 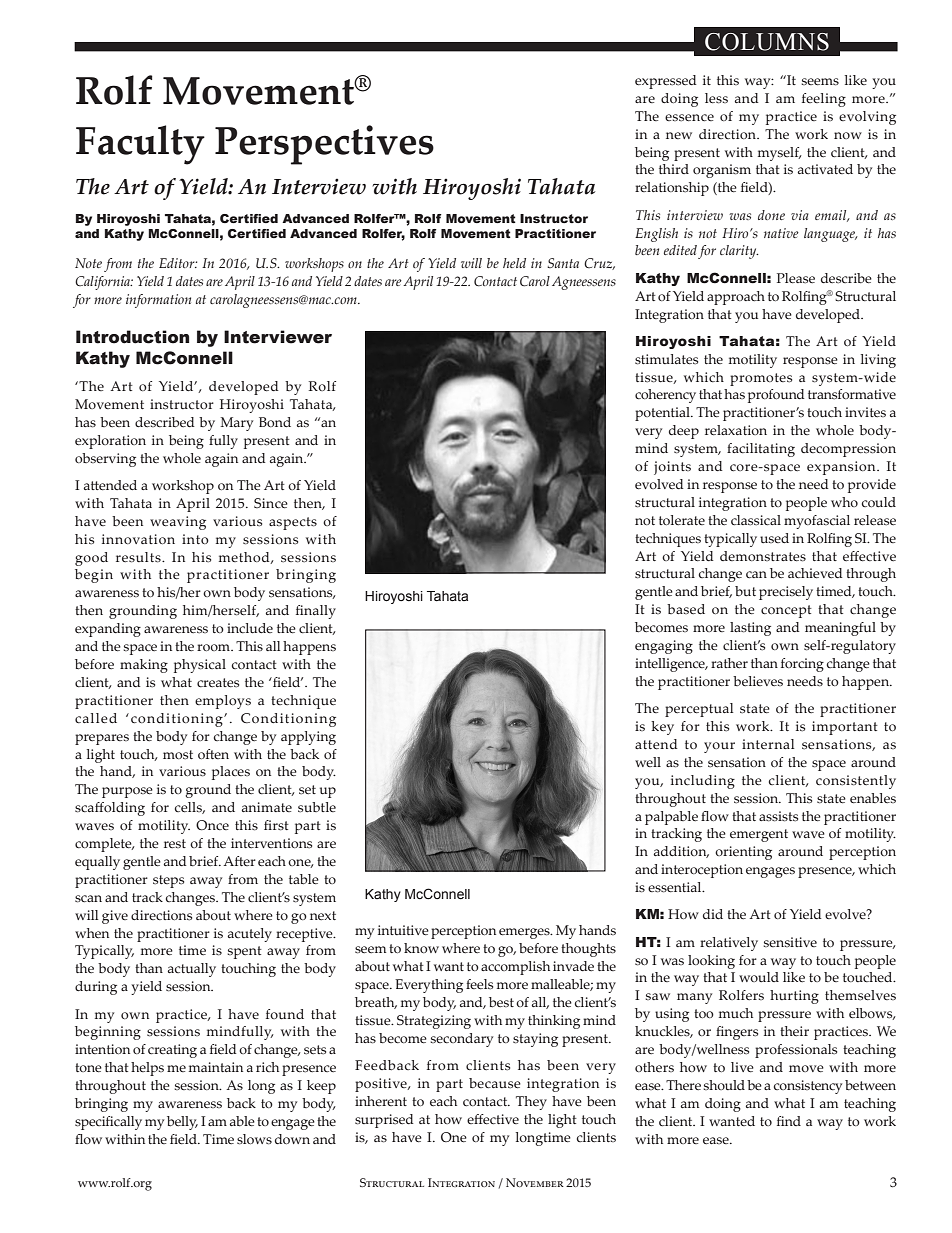 What do you see at coordinates (215, 647) in the screenshot?
I see `room` at bounding box center [215, 647].
